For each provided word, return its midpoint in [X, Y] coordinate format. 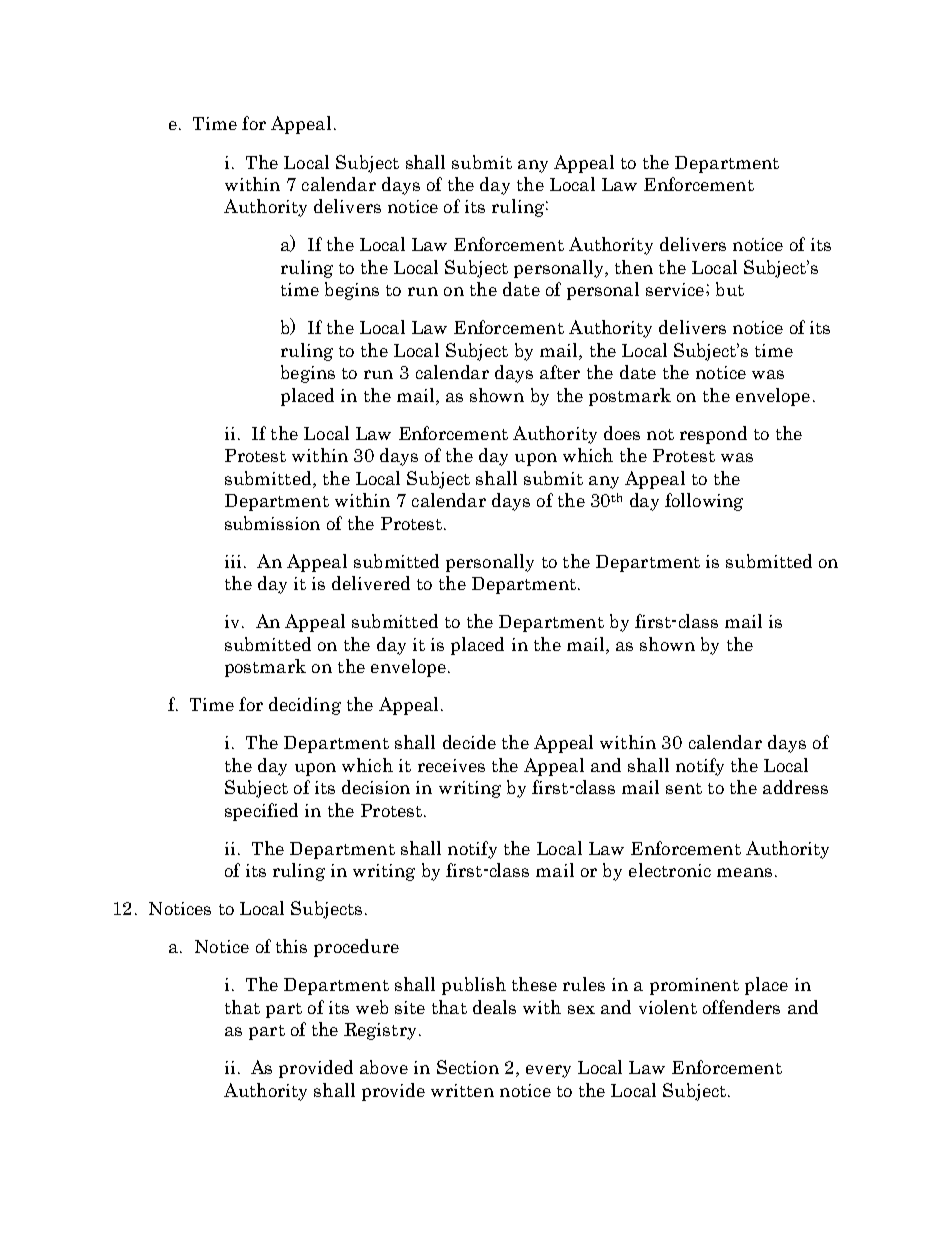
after [560, 372]
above [384, 1067]
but [730, 289]
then [634, 267]
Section [468, 1067]
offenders [741, 1007]
